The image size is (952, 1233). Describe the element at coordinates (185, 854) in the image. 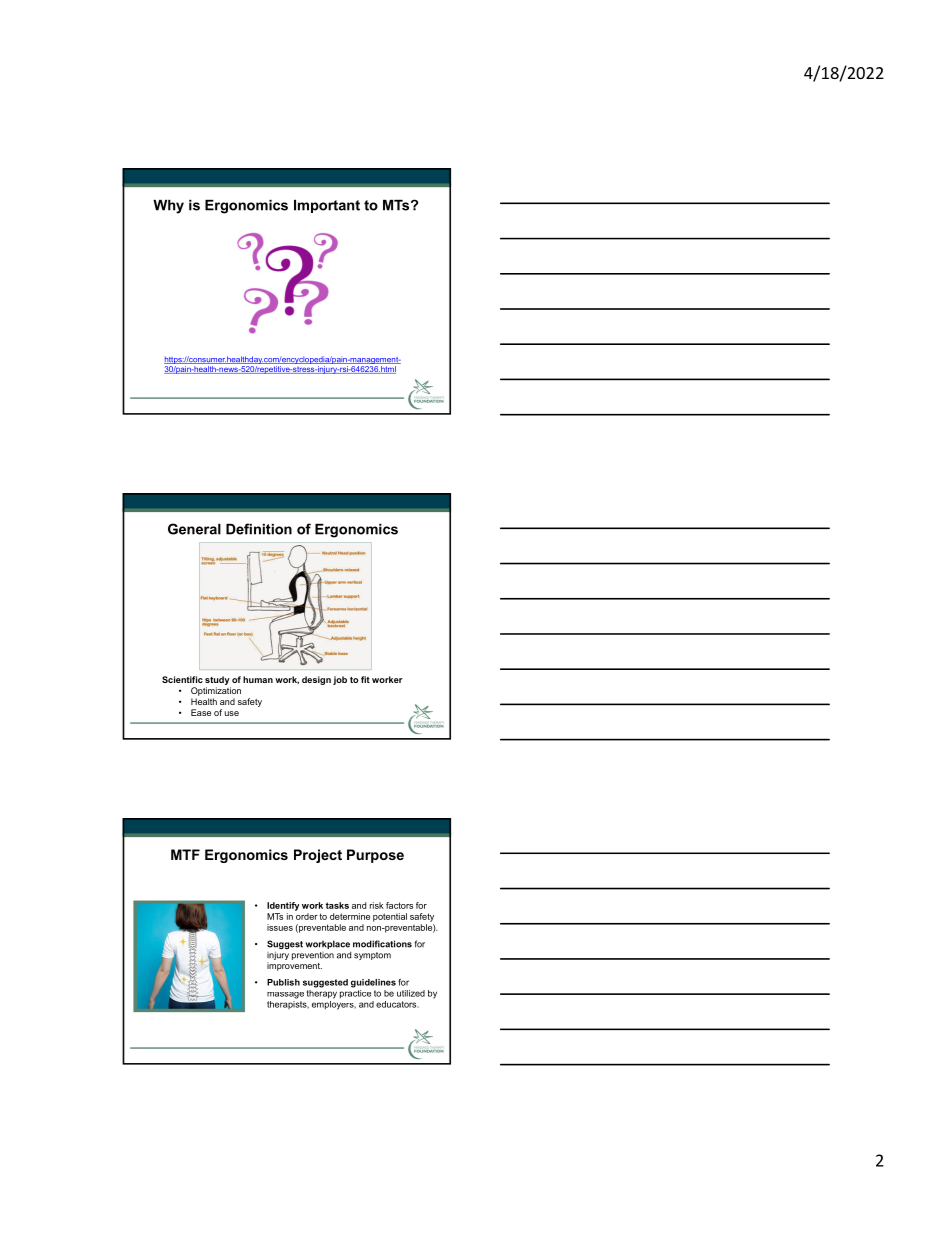

I see `MTF` at that location.
